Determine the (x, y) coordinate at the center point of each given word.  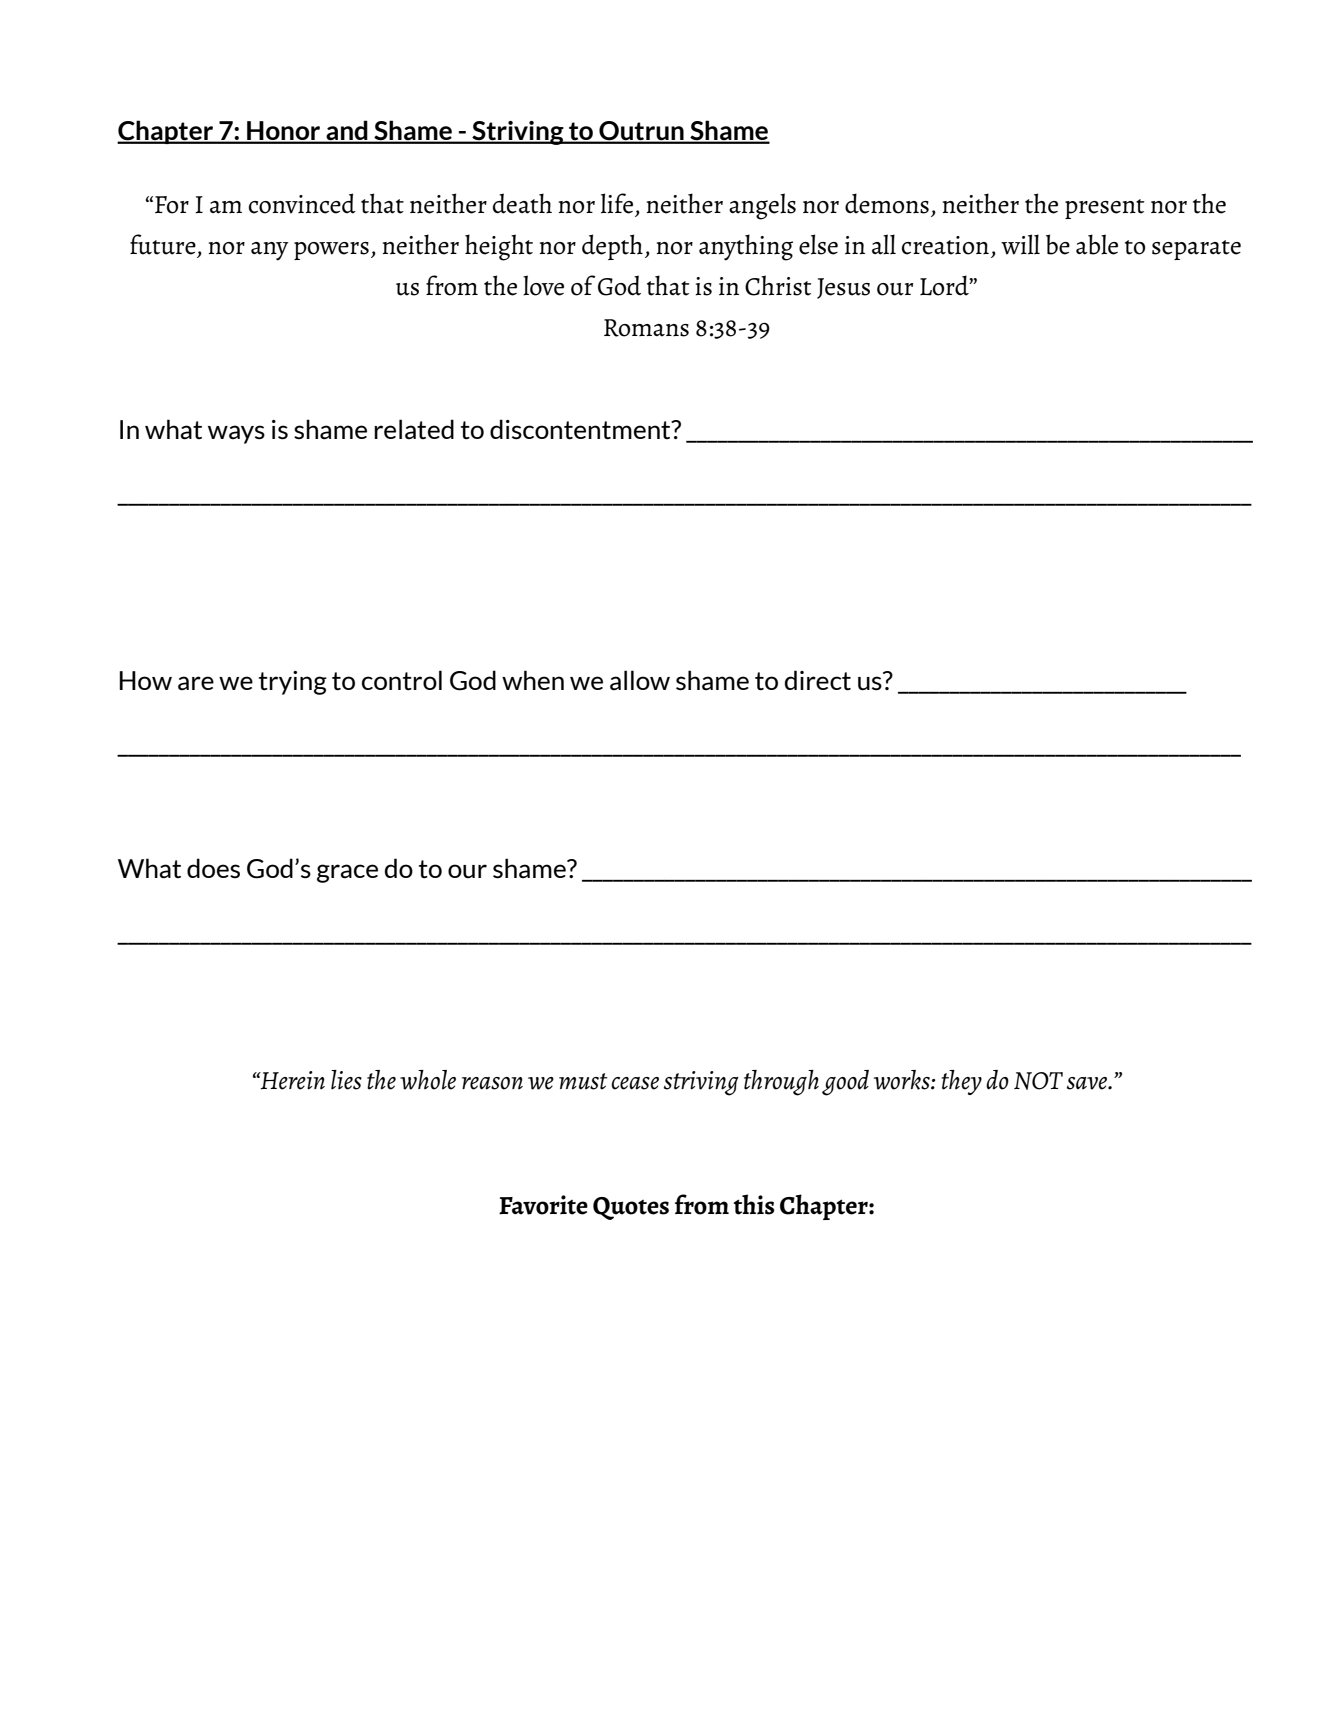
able (1097, 244)
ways (236, 434)
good (845, 1083)
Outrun (641, 132)
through (781, 1083)
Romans (646, 328)
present (1104, 209)
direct (818, 680)
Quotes (631, 1208)
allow (640, 680)
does (213, 868)
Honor (284, 132)
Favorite (543, 1205)
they (961, 1082)
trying (293, 683)
